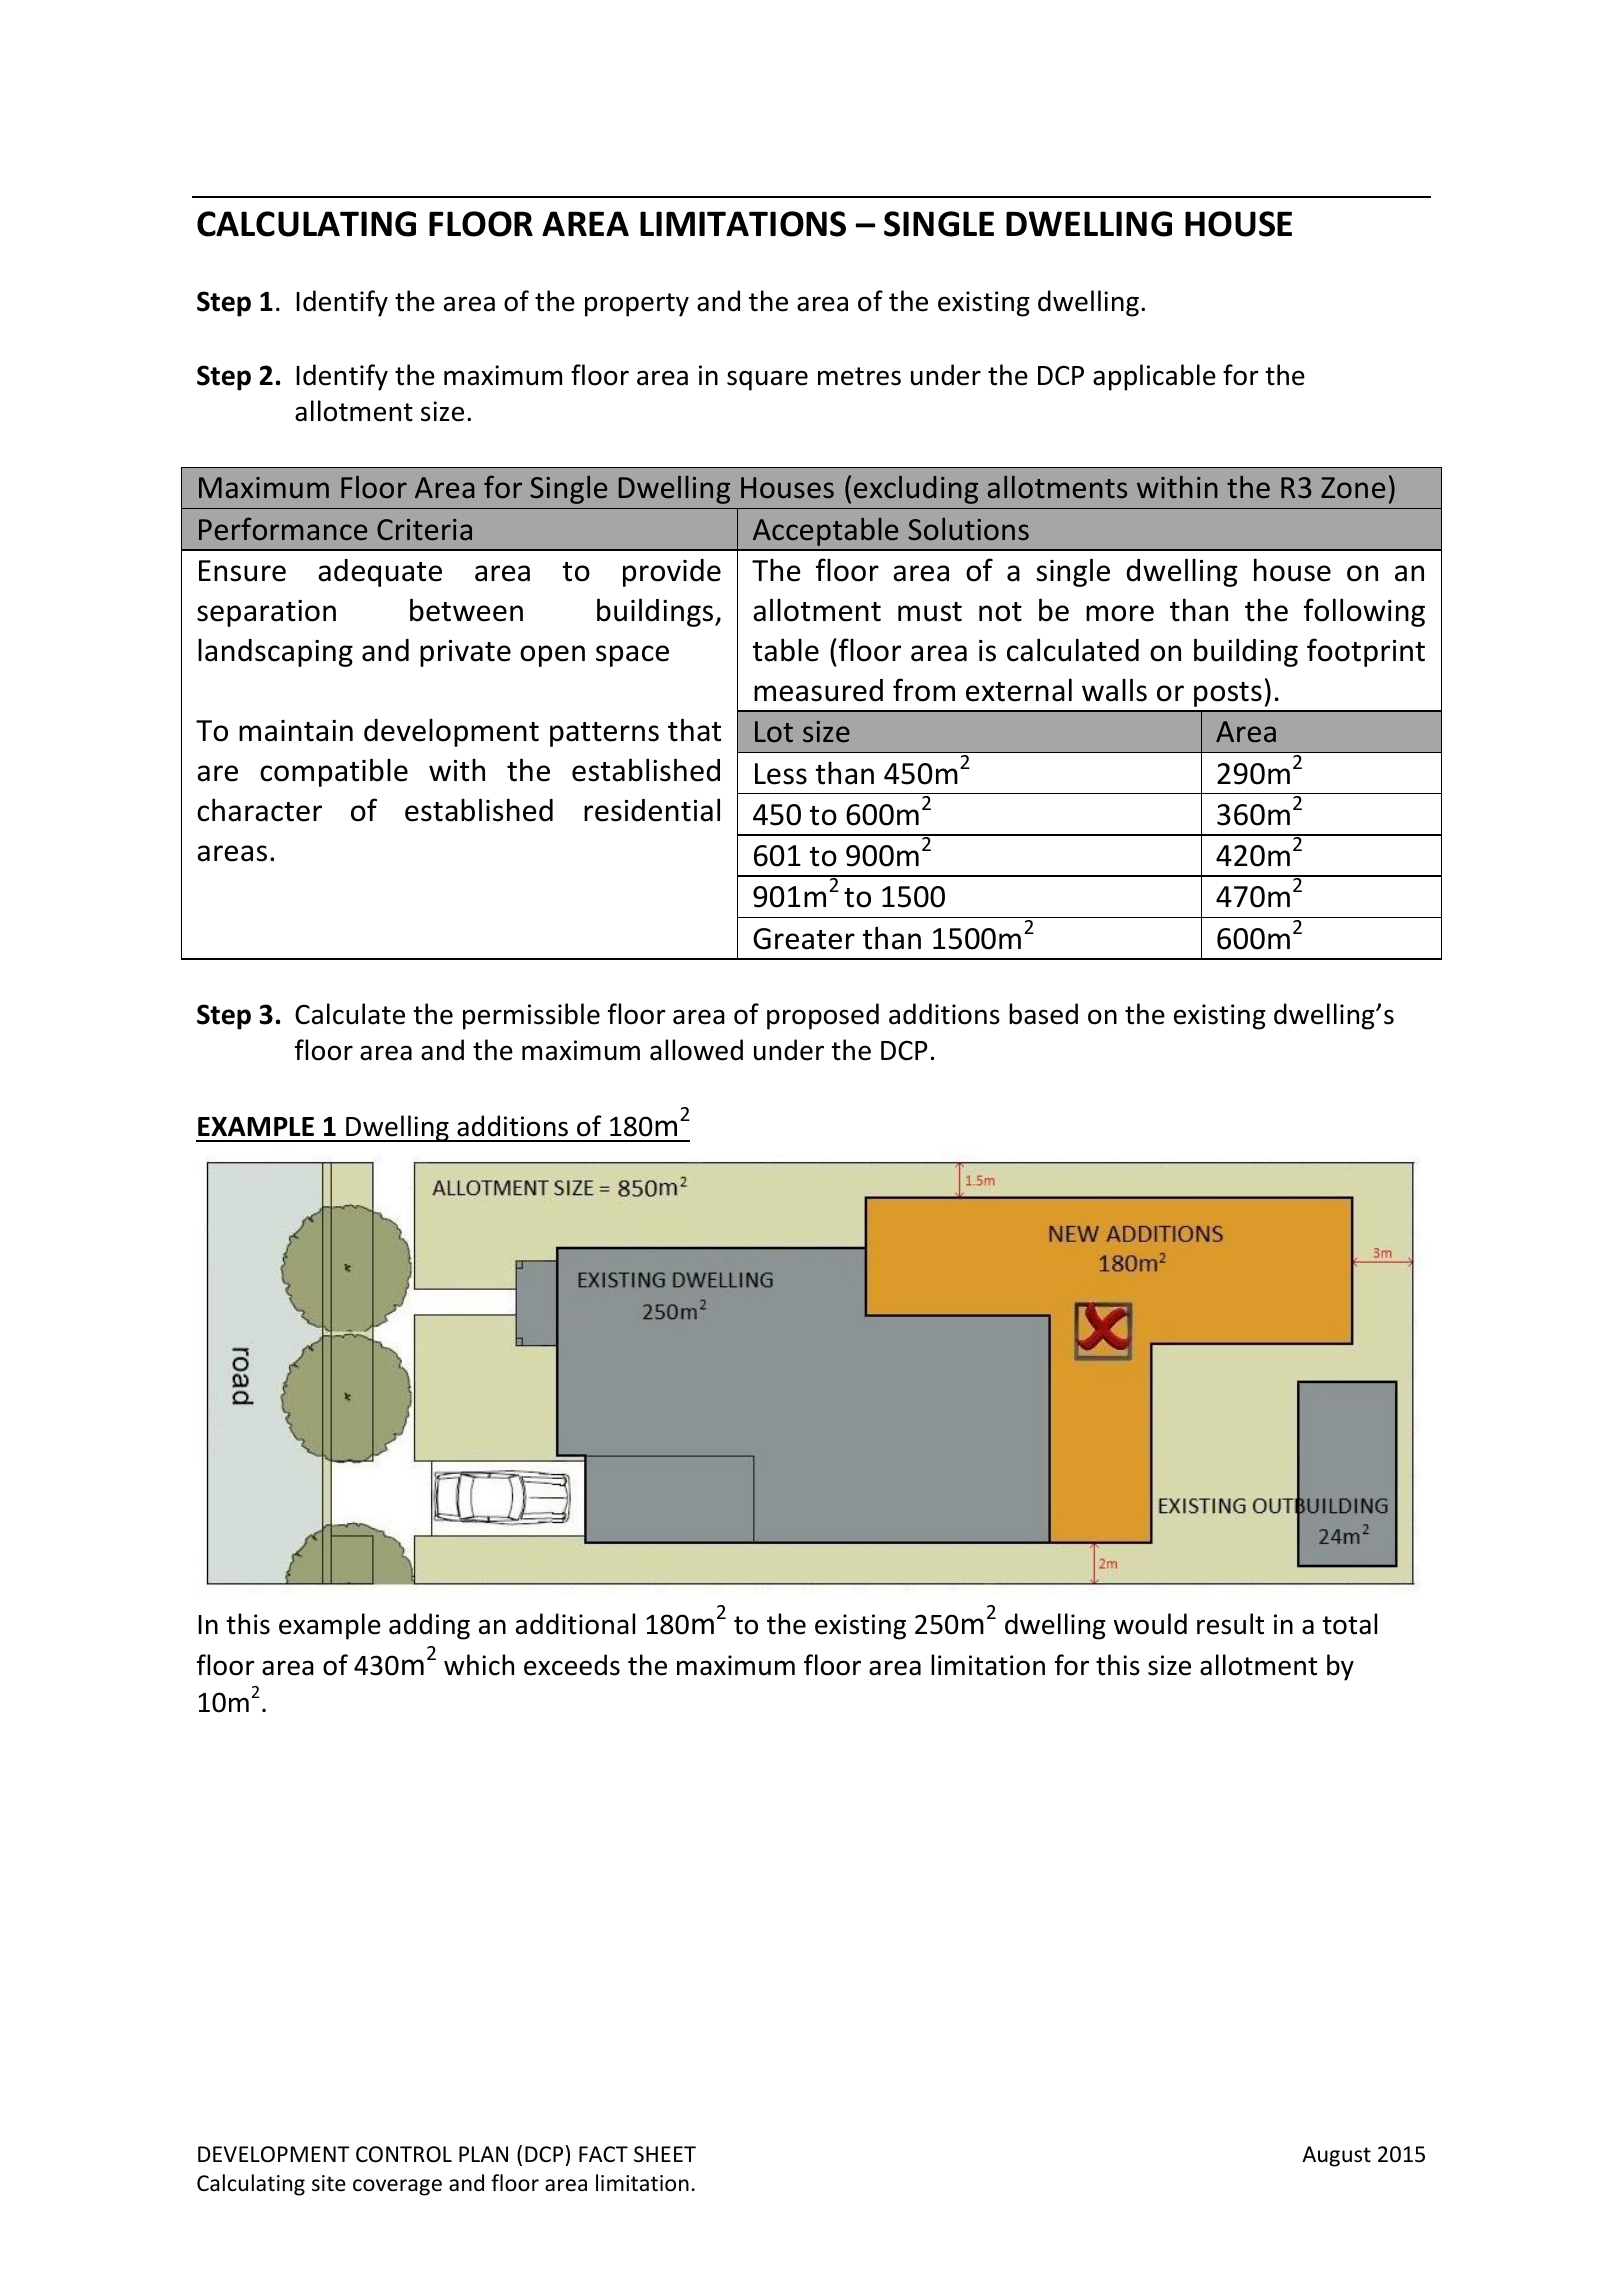  What do you see at coordinates (429, 1626) in the page?
I see `adding` at bounding box center [429, 1626].
